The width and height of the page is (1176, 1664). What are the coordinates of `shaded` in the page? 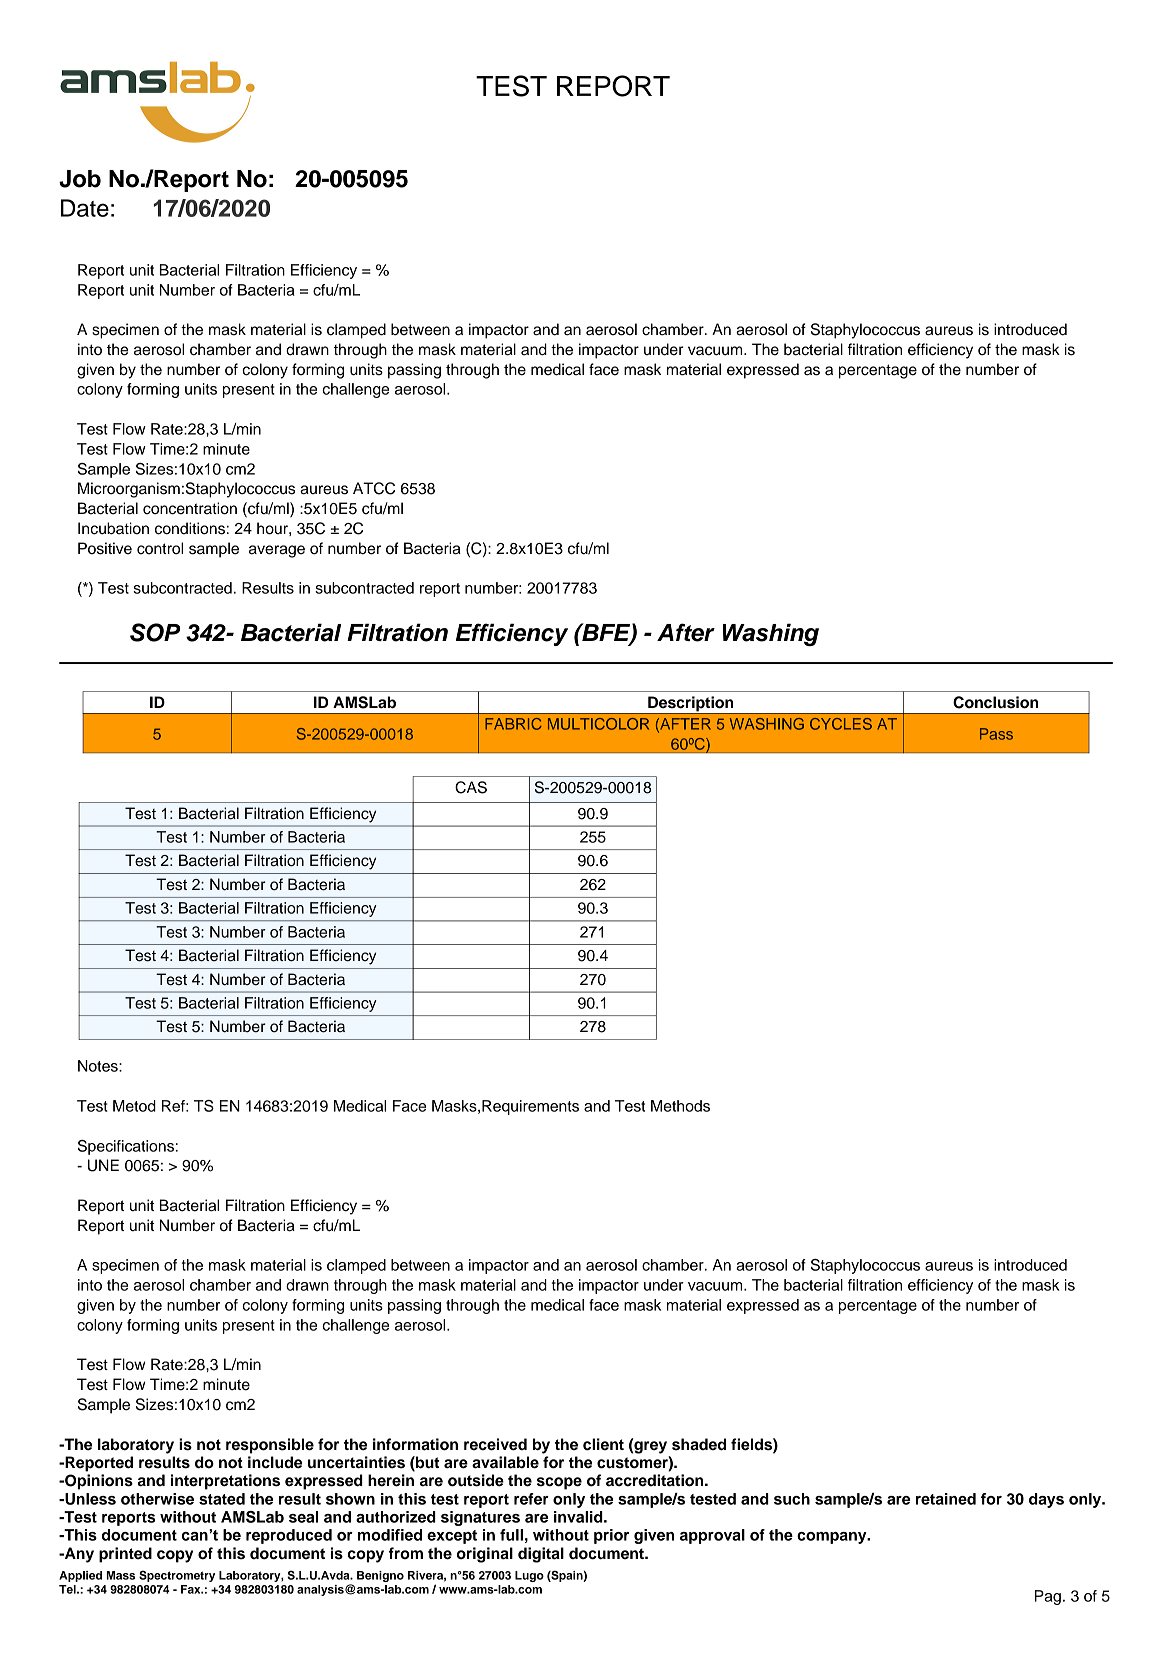 It's located at (699, 1444).
